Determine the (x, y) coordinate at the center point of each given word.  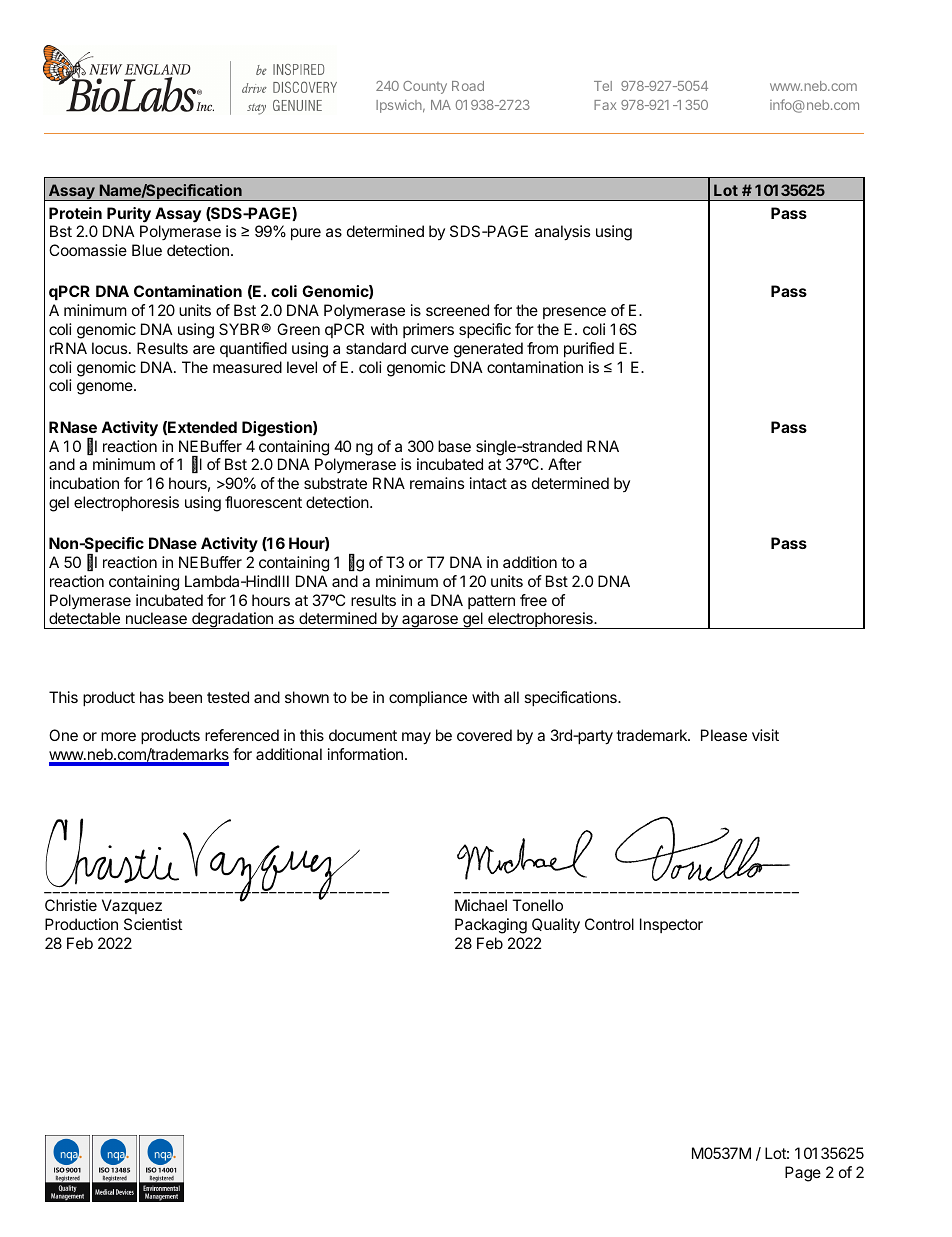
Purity (129, 215)
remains (437, 483)
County (425, 87)
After (565, 464)
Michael (481, 905)
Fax (605, 105)
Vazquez (132, 906)
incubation (84, 483)
